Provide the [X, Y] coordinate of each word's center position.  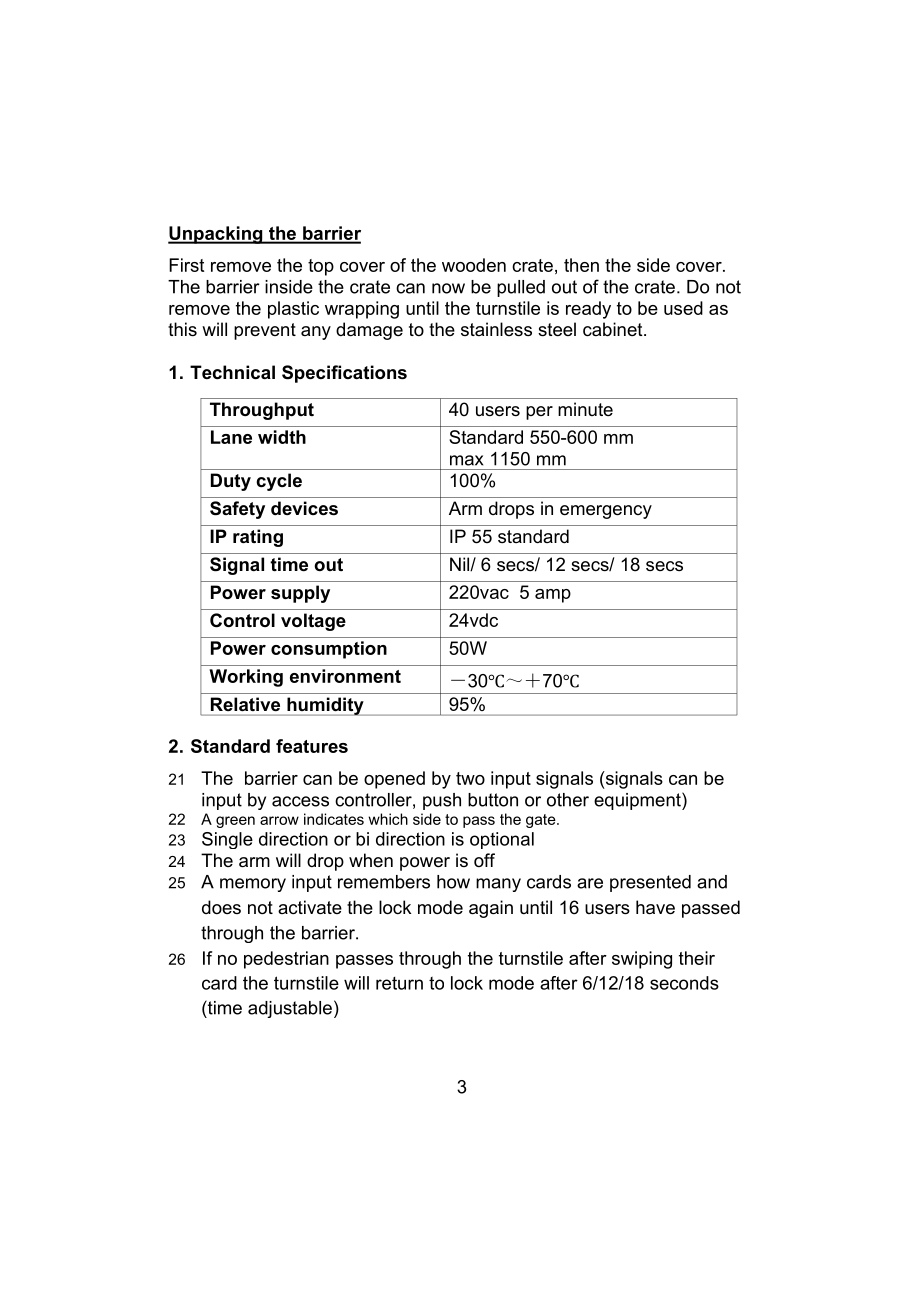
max [466, 460]
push [442, 801]
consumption [329, 650]
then [581, 265]
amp [553, 596]
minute [585, 409]
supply [300, 594]
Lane [231, 437]
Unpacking [216, 235]
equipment [638, 801]
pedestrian [286, 960]
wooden [474, 265]
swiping [642, 960]
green [235, 822]
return [399, 983]
